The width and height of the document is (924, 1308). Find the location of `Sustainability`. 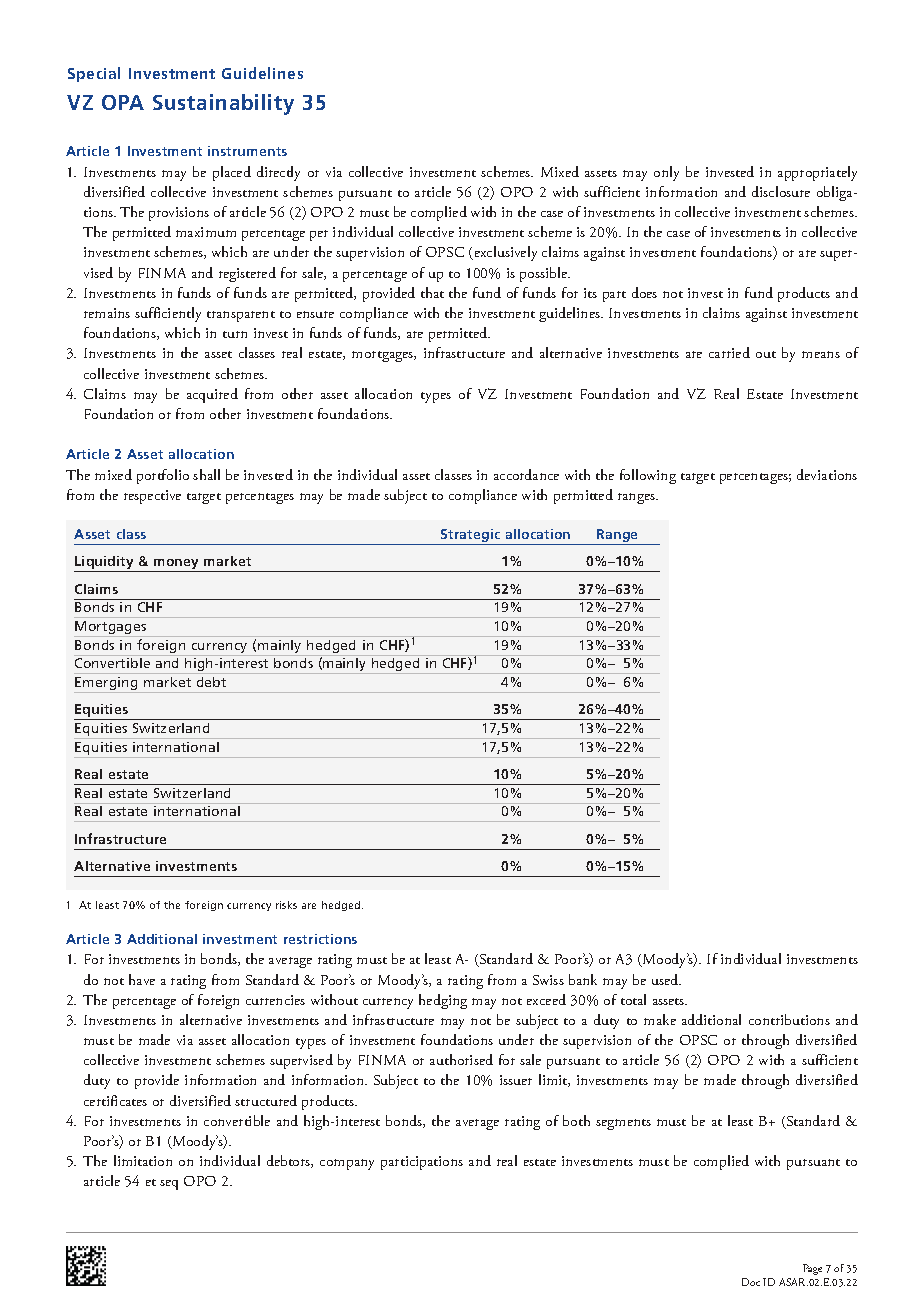

Sustainability is located at coordinates (223, 104).
